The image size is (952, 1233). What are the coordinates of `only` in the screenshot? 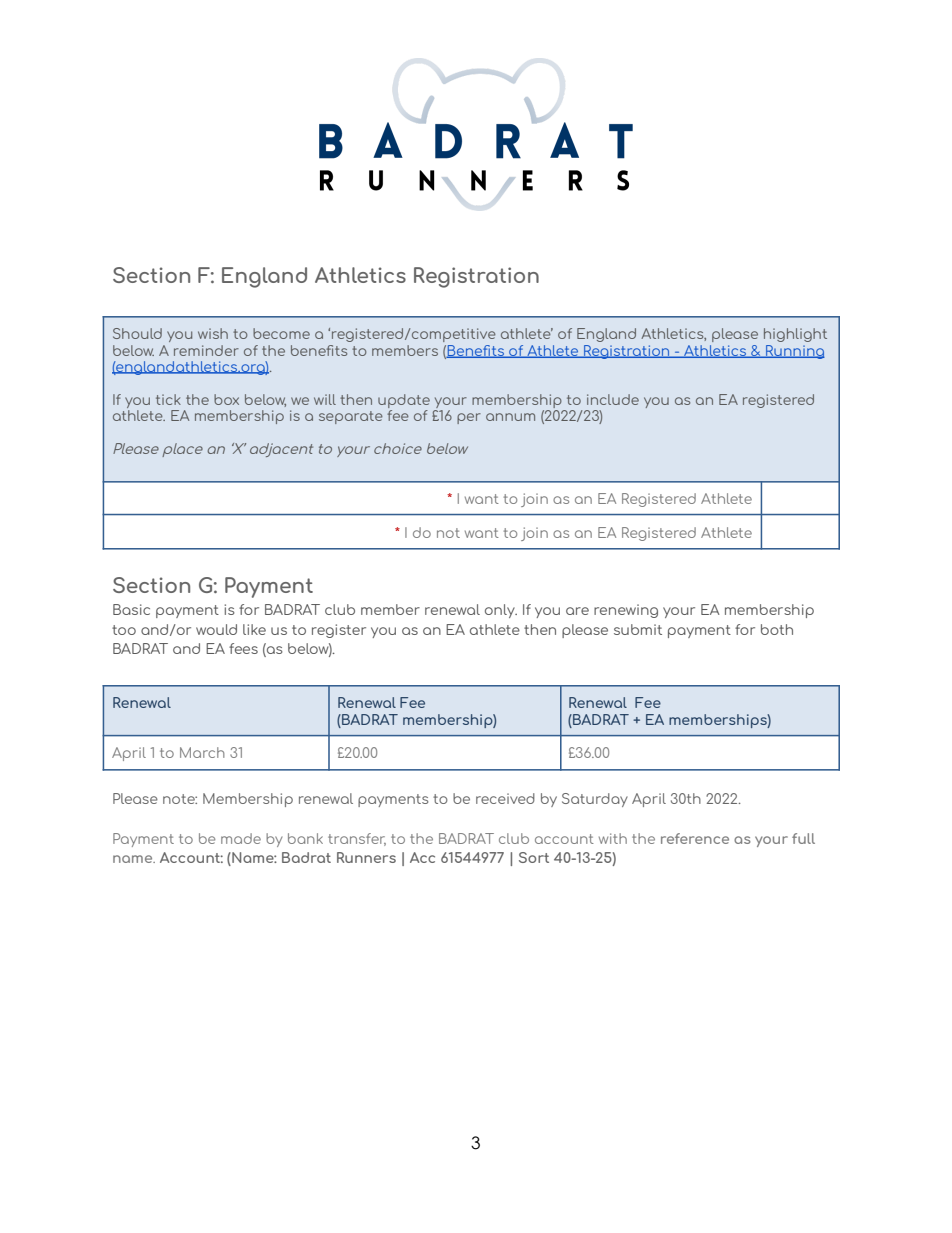 It's located at (501, 611).
